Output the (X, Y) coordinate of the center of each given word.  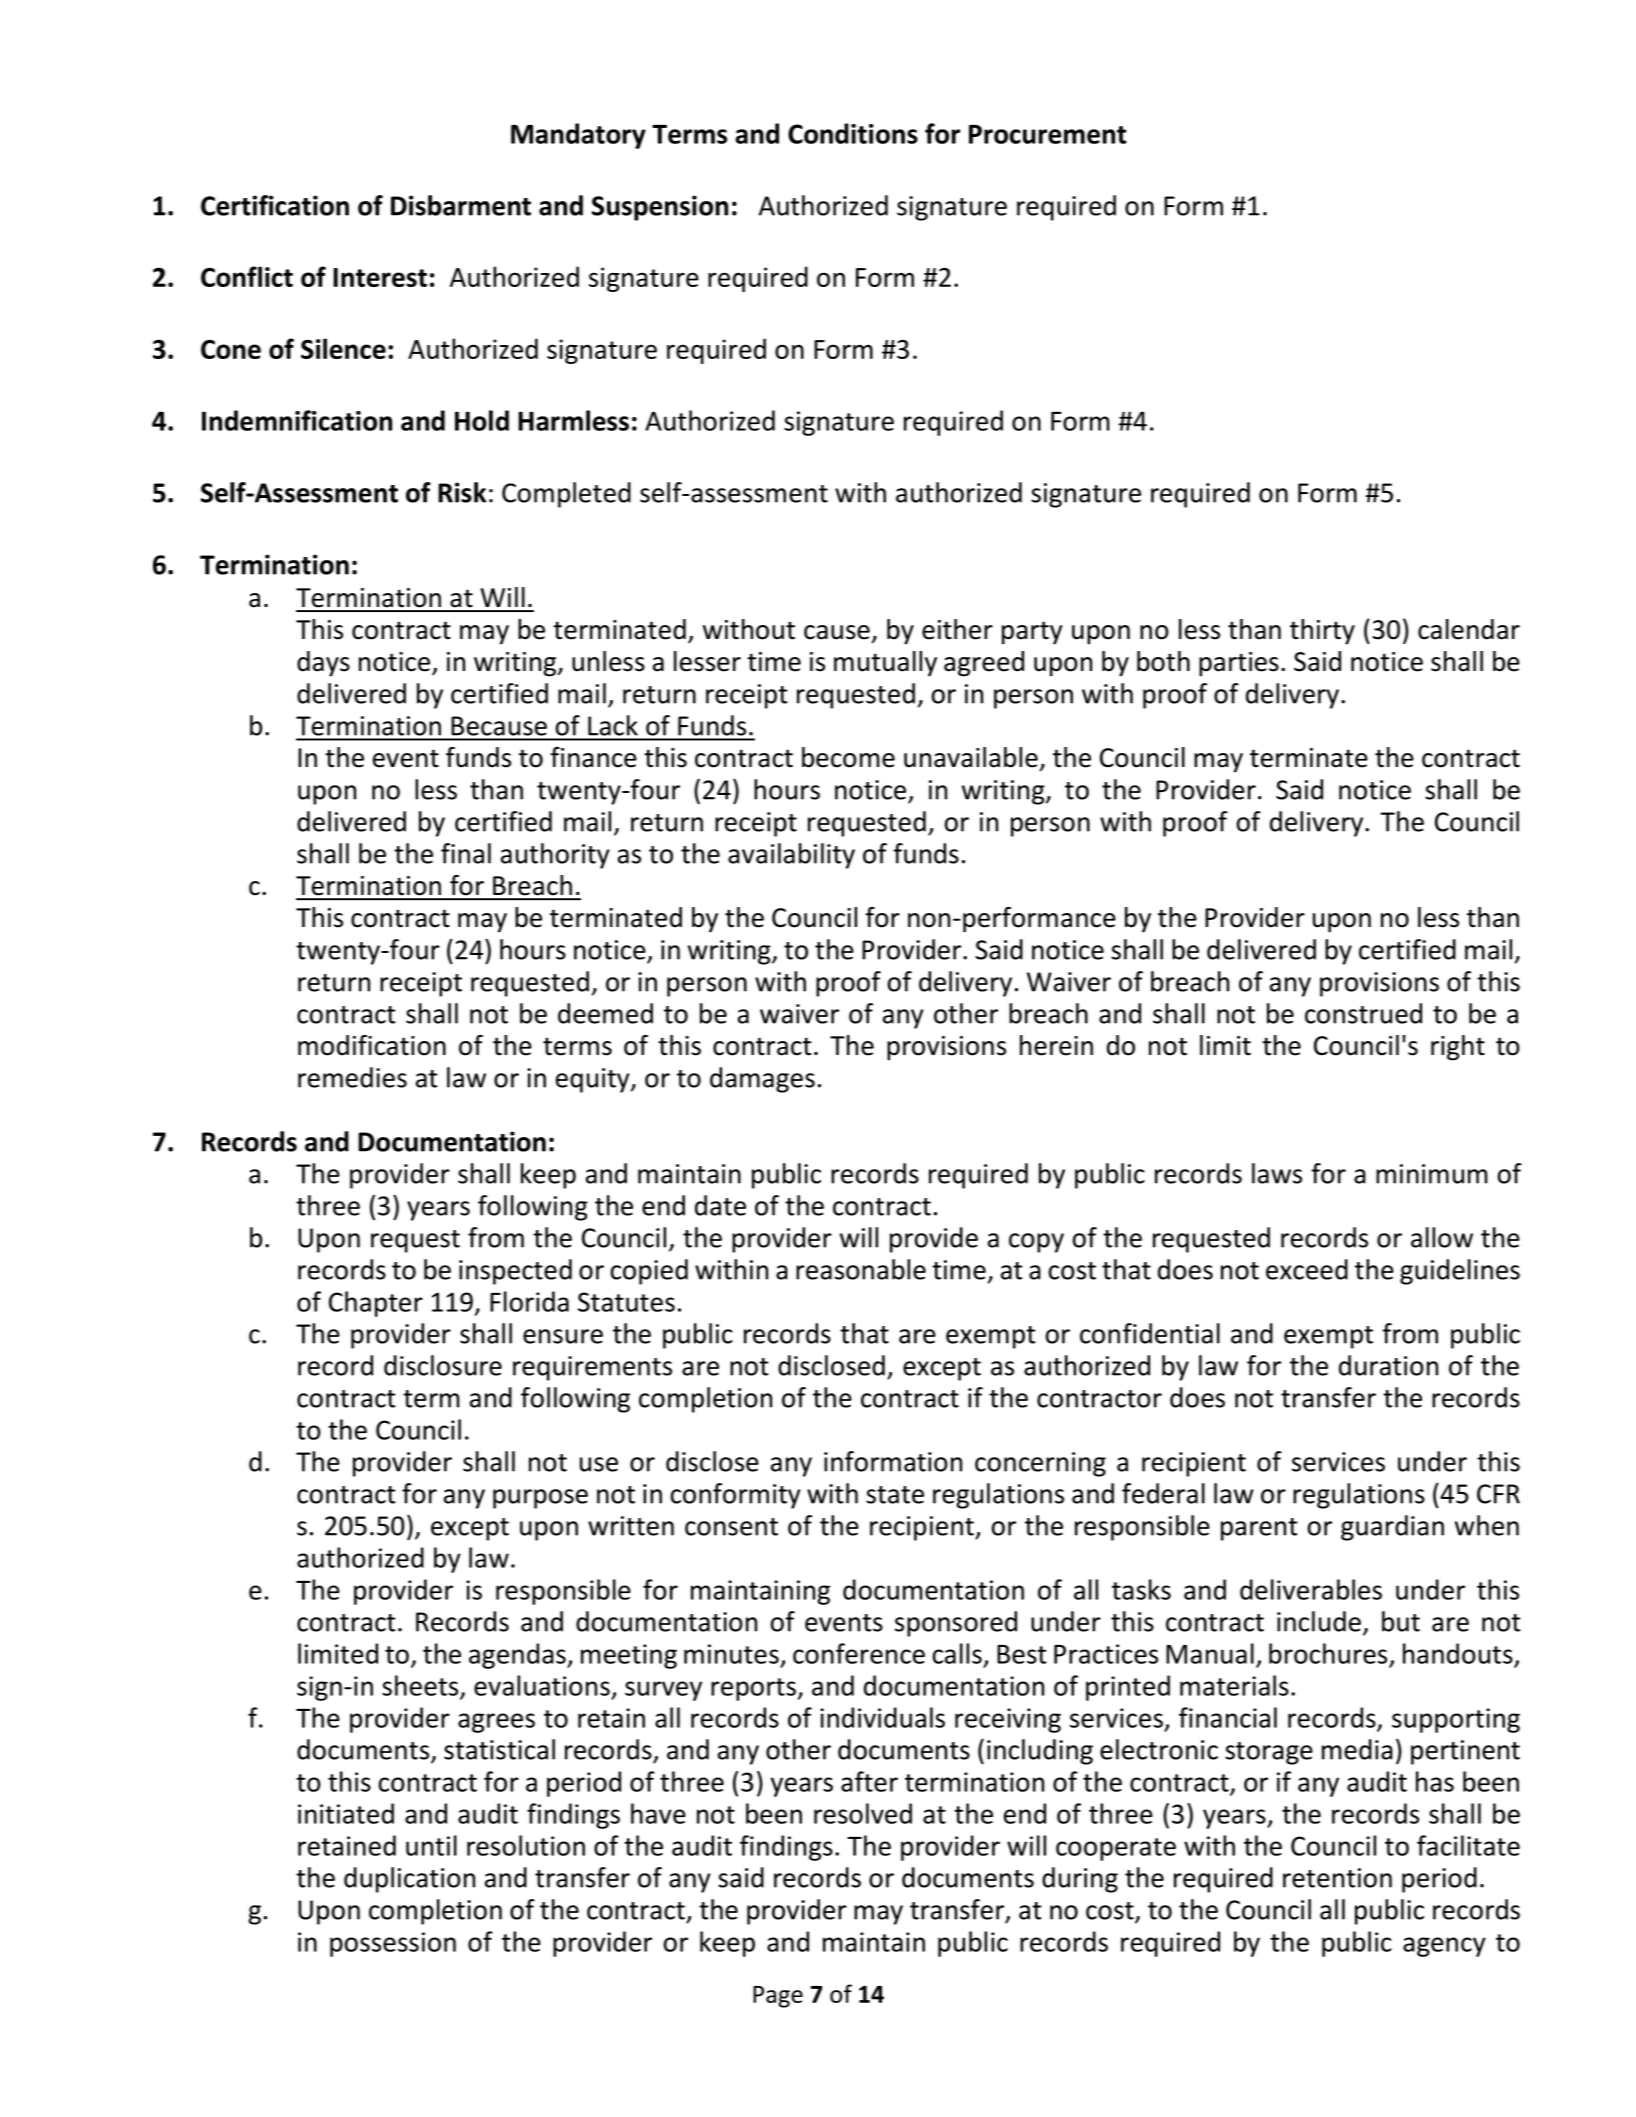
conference (859, 1653)
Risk (462, 492)
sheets (421, 1686)
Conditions (853, 133)
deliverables (1311, 1589)
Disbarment (461, 205)
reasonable (861, 1269)
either (957, 629)
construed (1363, 1013)
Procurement (1047, 134)
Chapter (376, 1304)
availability (791, 856)
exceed (1307, 1269)
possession (393, 1944)
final (466, 853)
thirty (1322, 632)
